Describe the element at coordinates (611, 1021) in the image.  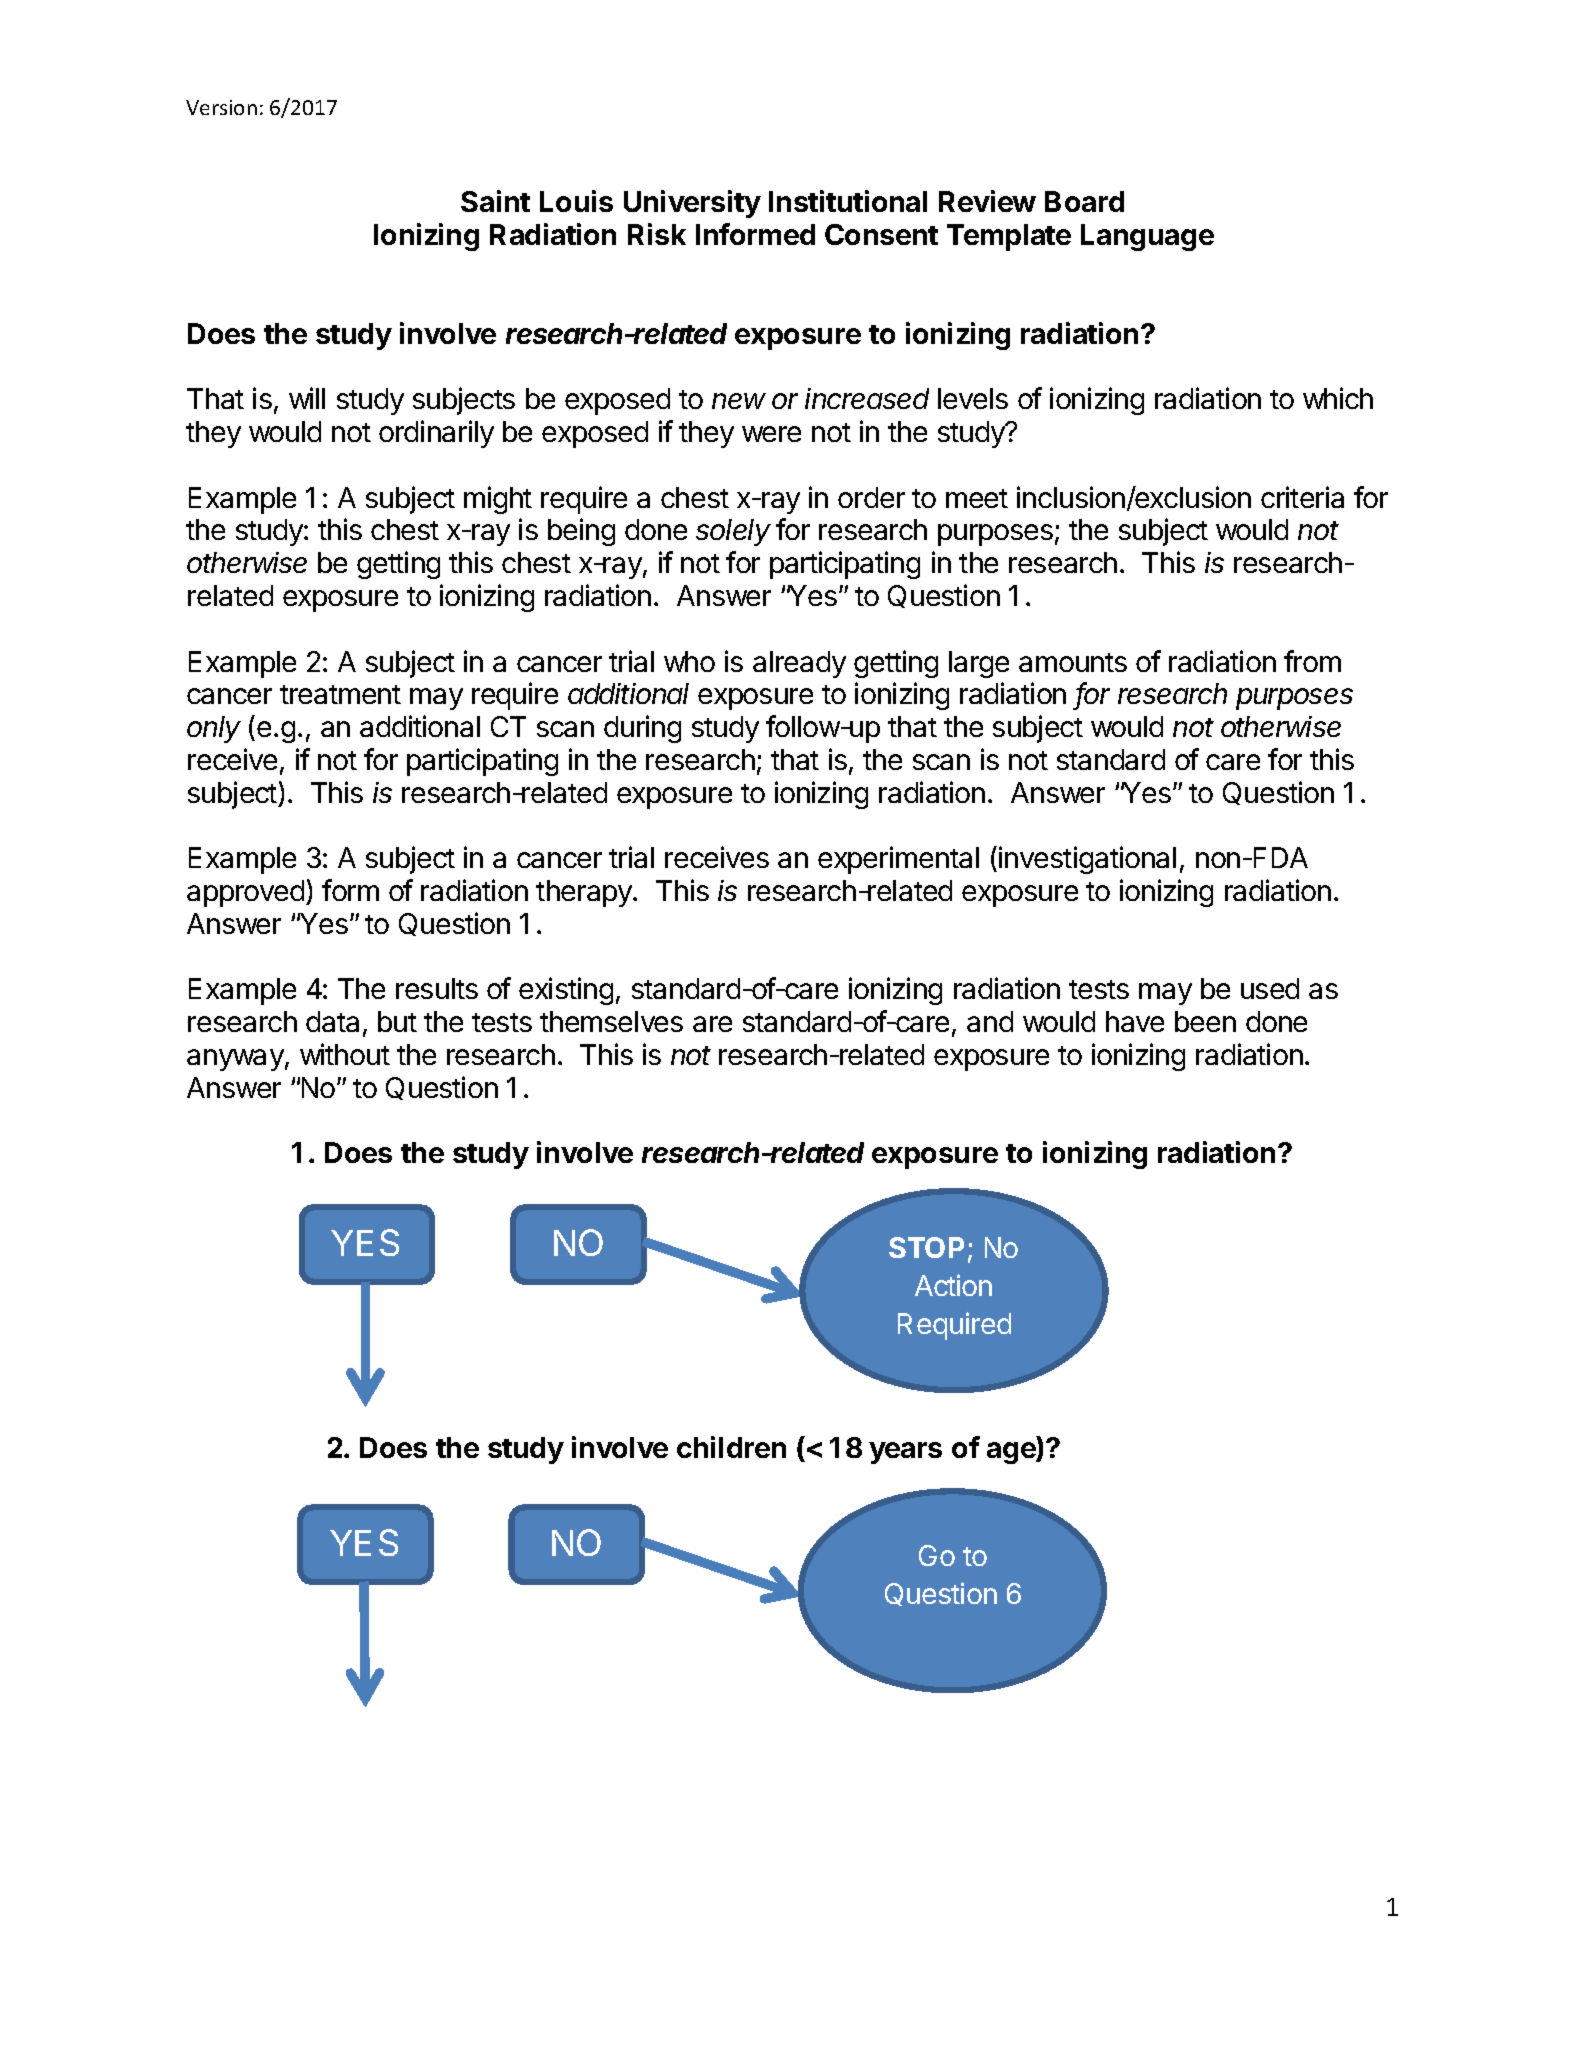
I see `themselves` at that location.
